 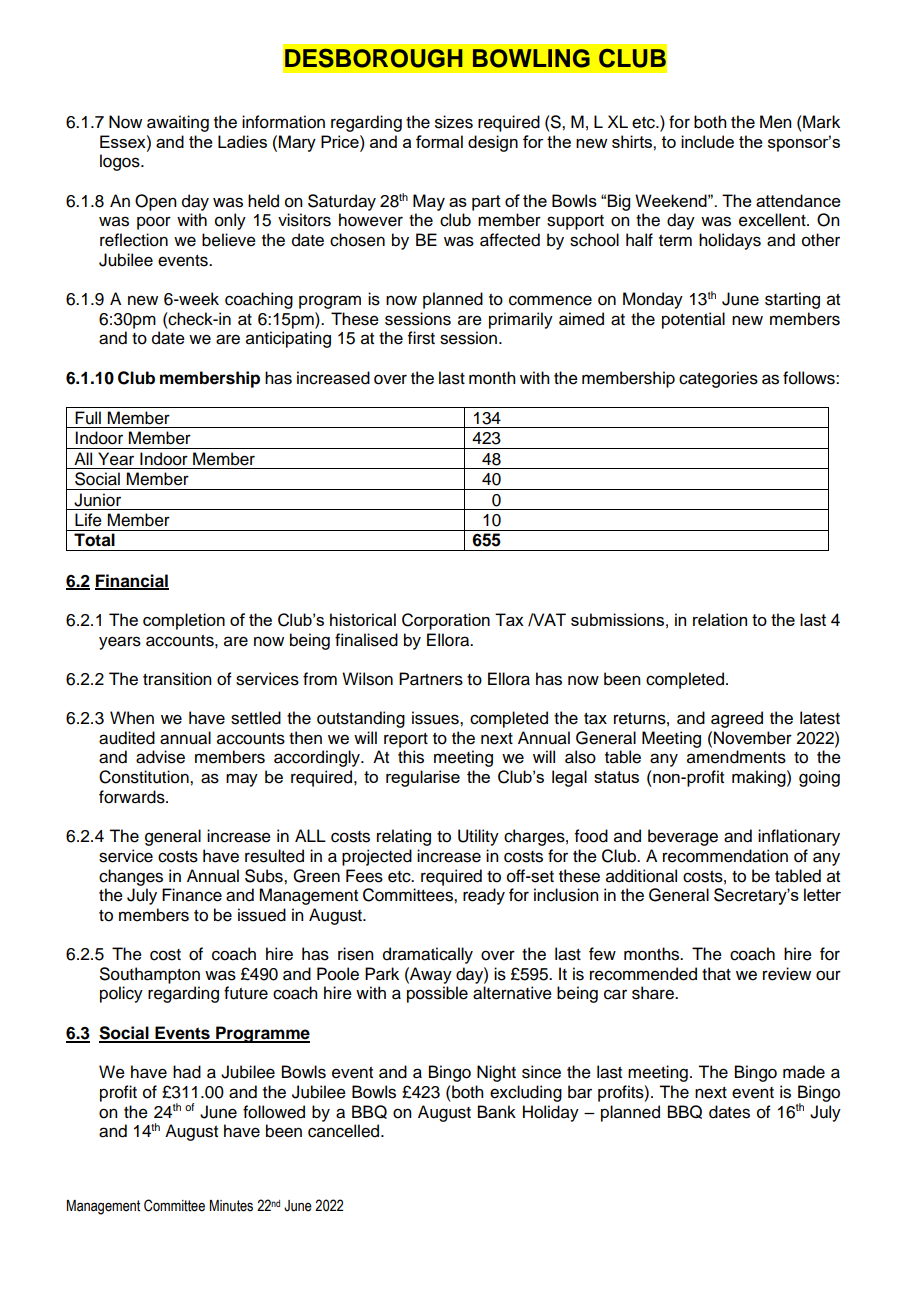 I want to click on sizes, so click(x=454, y=122).
